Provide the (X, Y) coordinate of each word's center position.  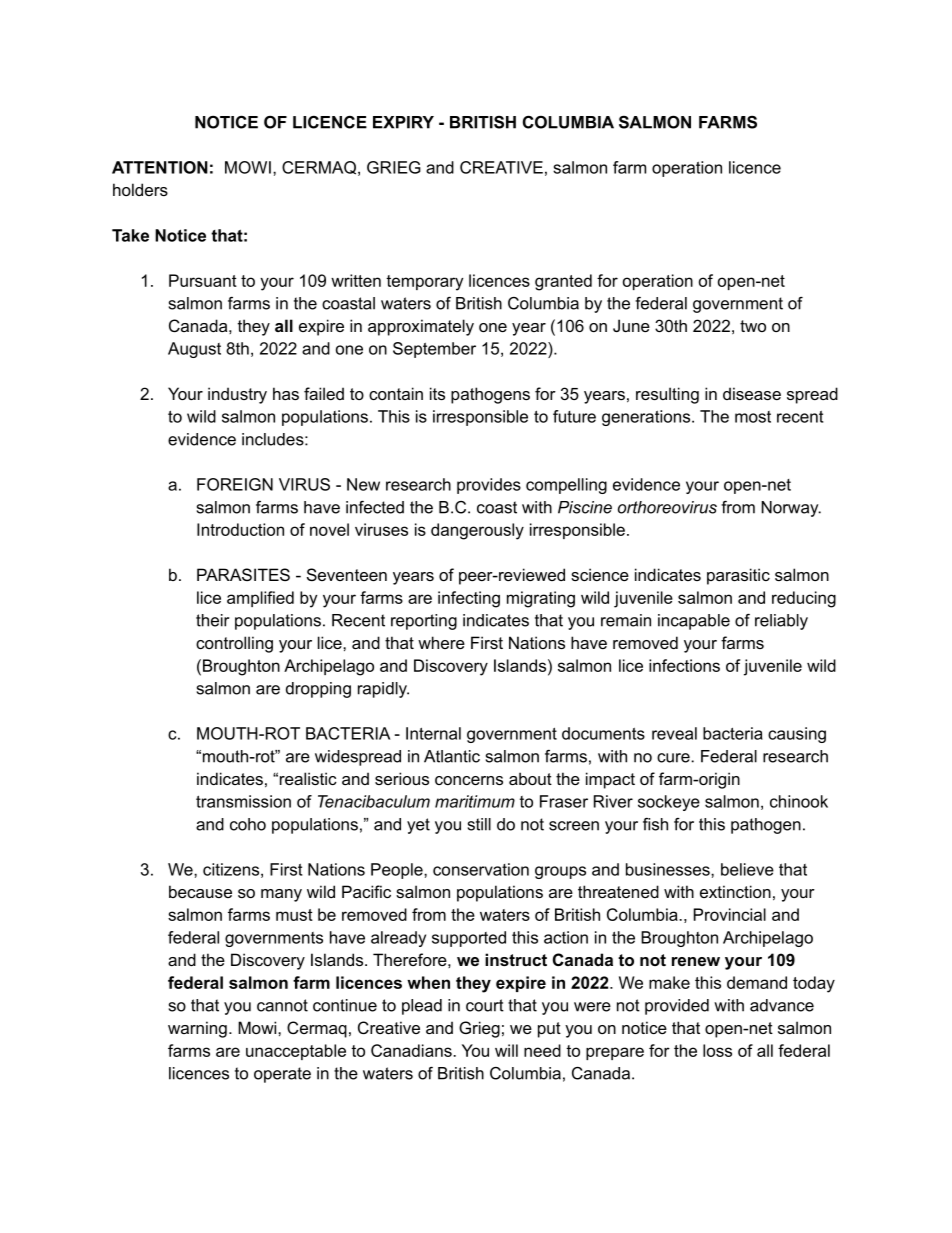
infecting (469, 599)
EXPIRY (403, 122)
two (753, 326)
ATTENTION (160, 167)
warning (197, 1029)
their (212, 620)
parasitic (738, 576)
